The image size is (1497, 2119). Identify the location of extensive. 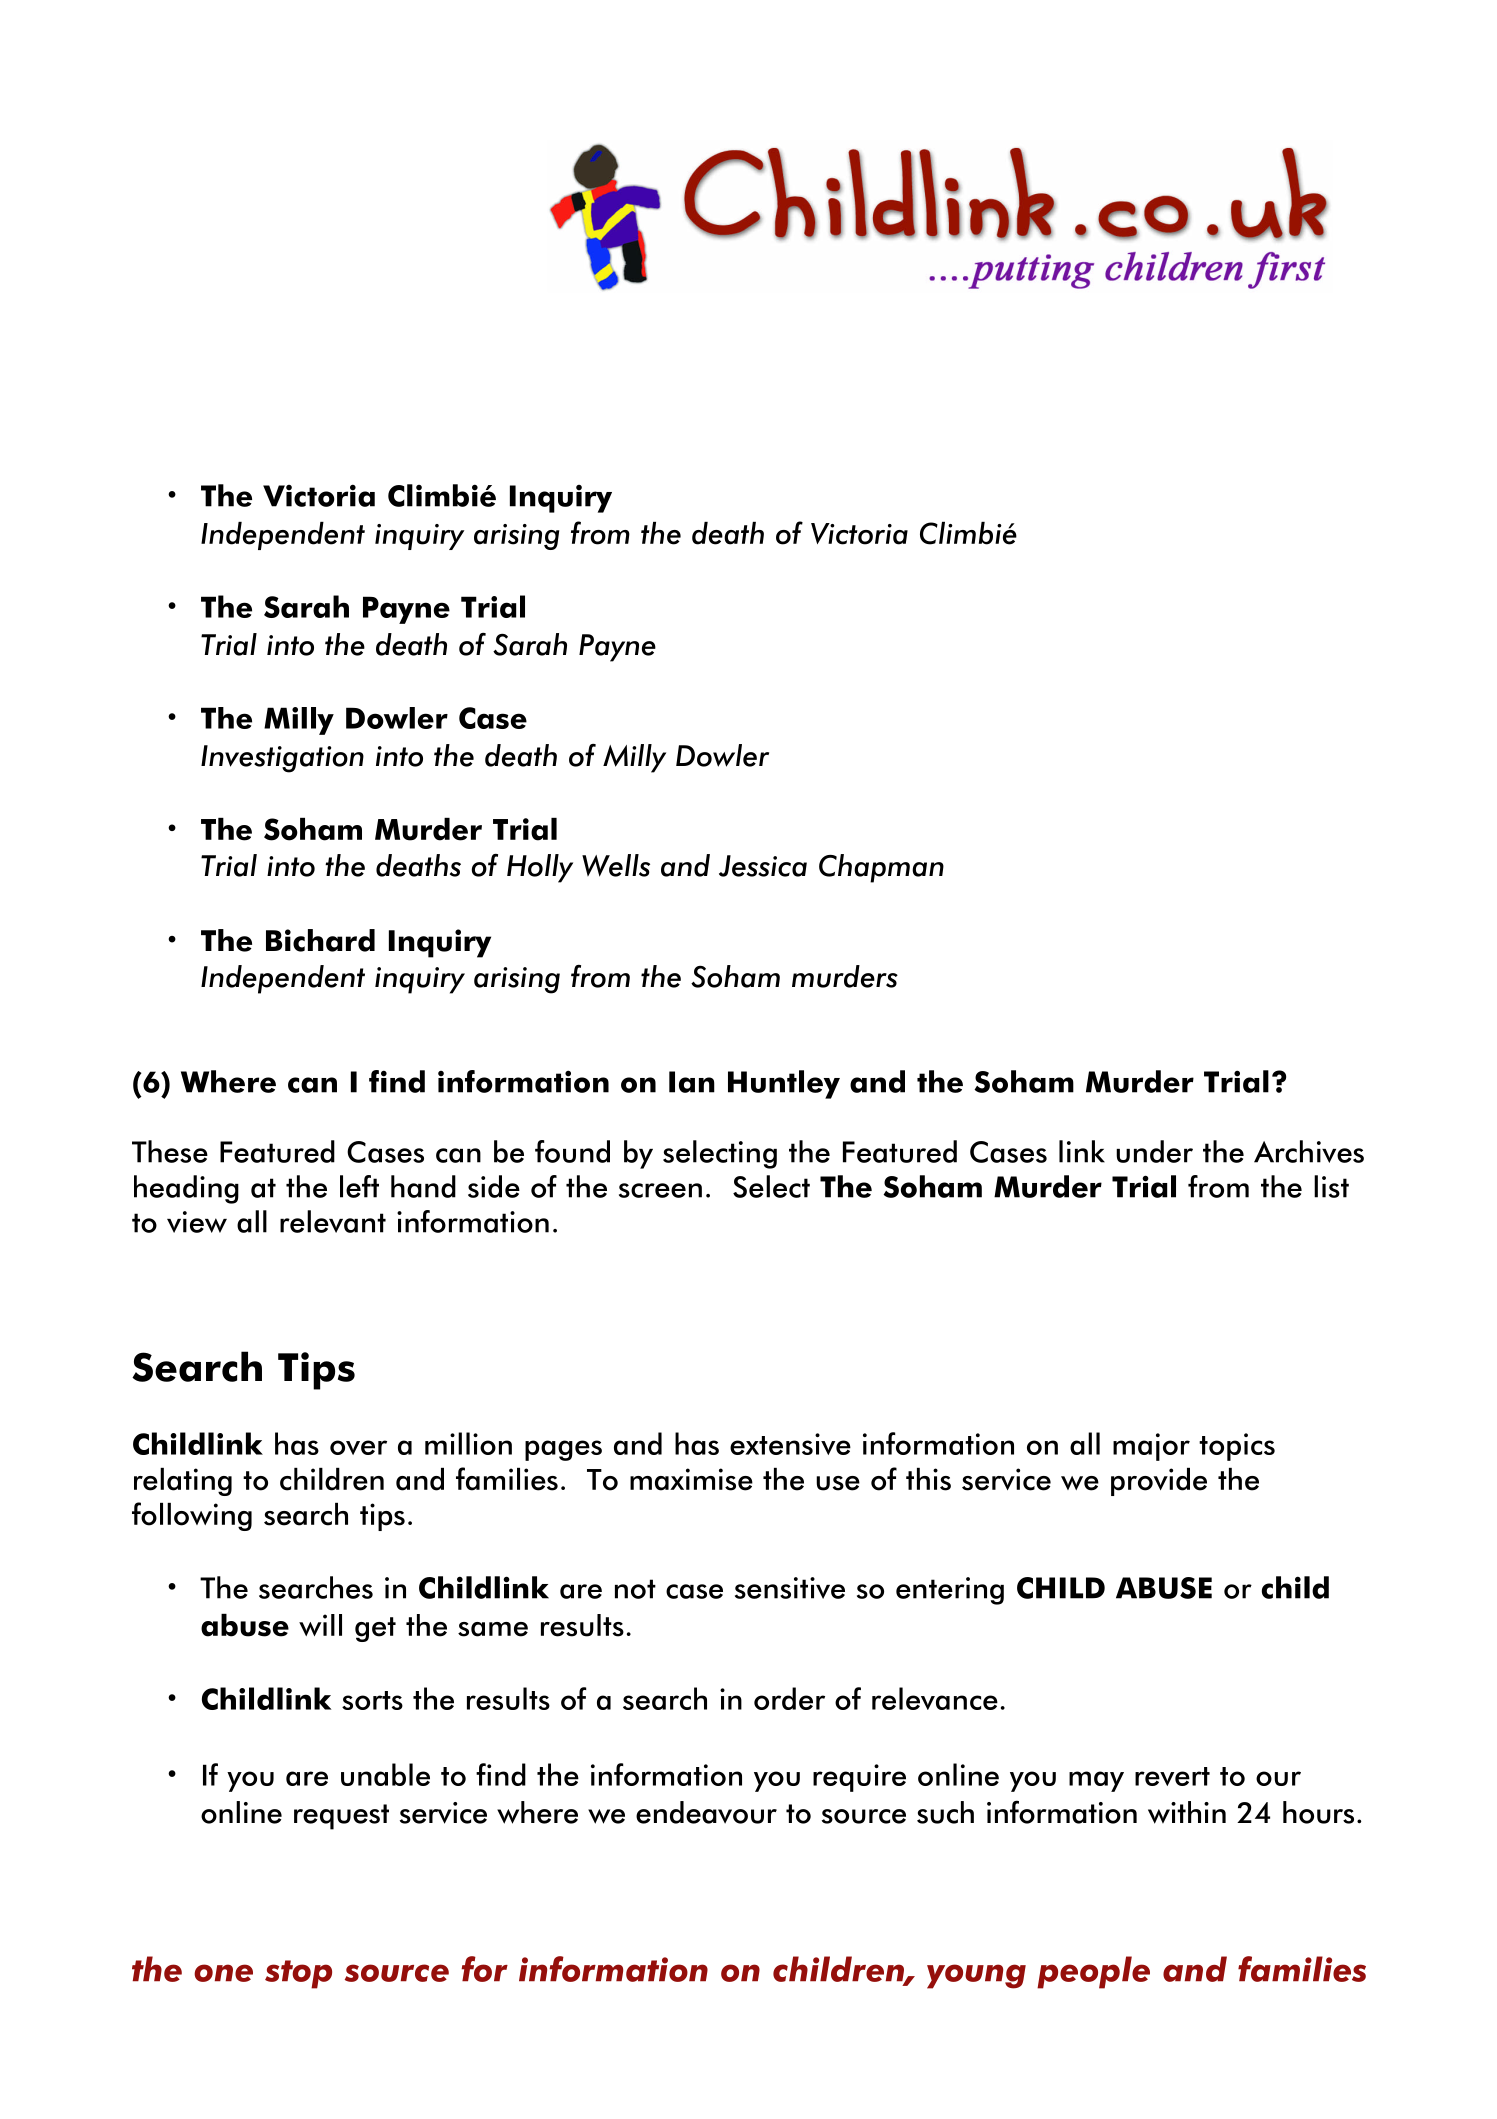
(790, 1444).
